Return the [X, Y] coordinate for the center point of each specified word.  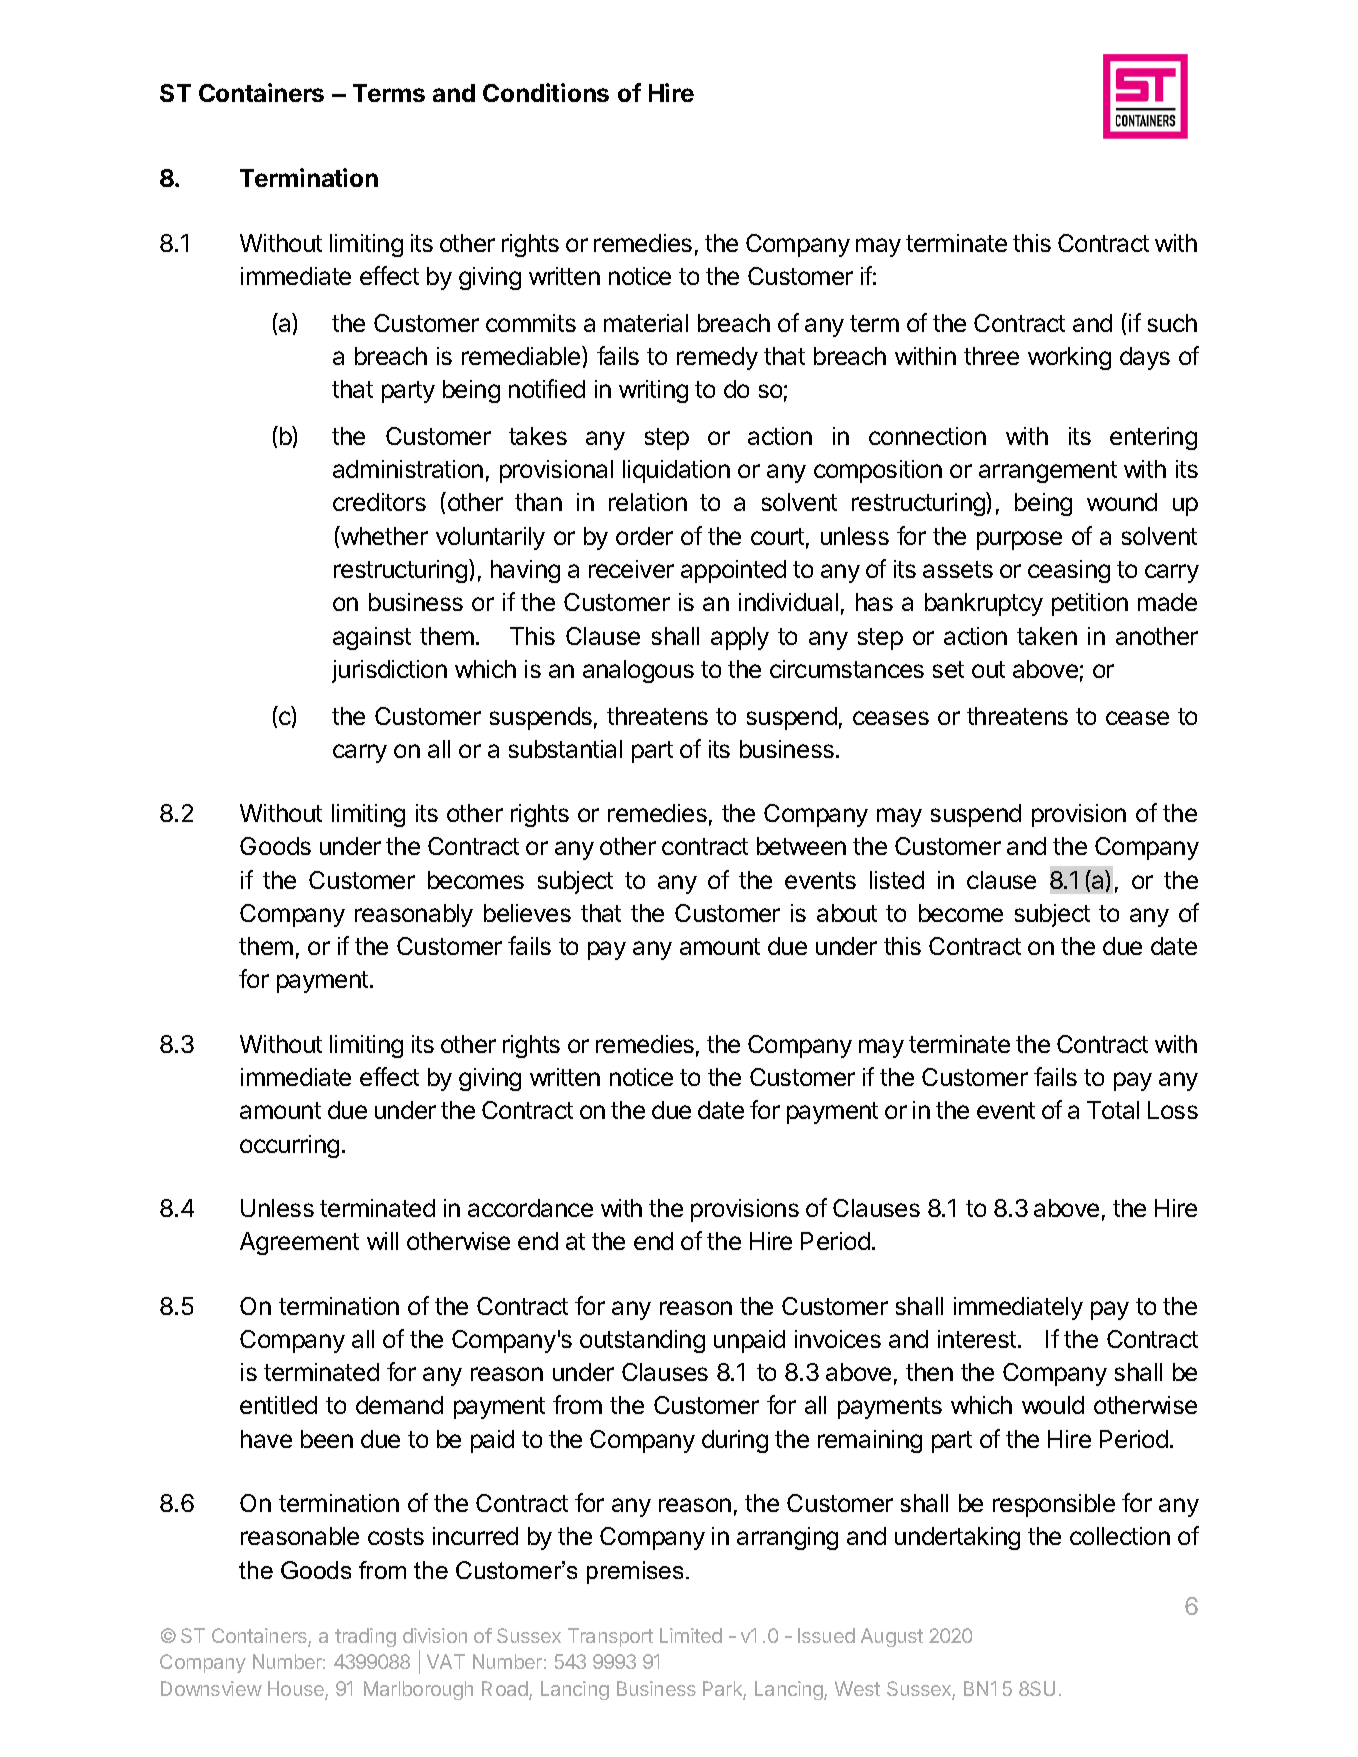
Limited [691, 1635]
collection [1120, 1536]
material [646, 323]
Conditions [546, 92]
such [1172, 323]
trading [365, 1637]
